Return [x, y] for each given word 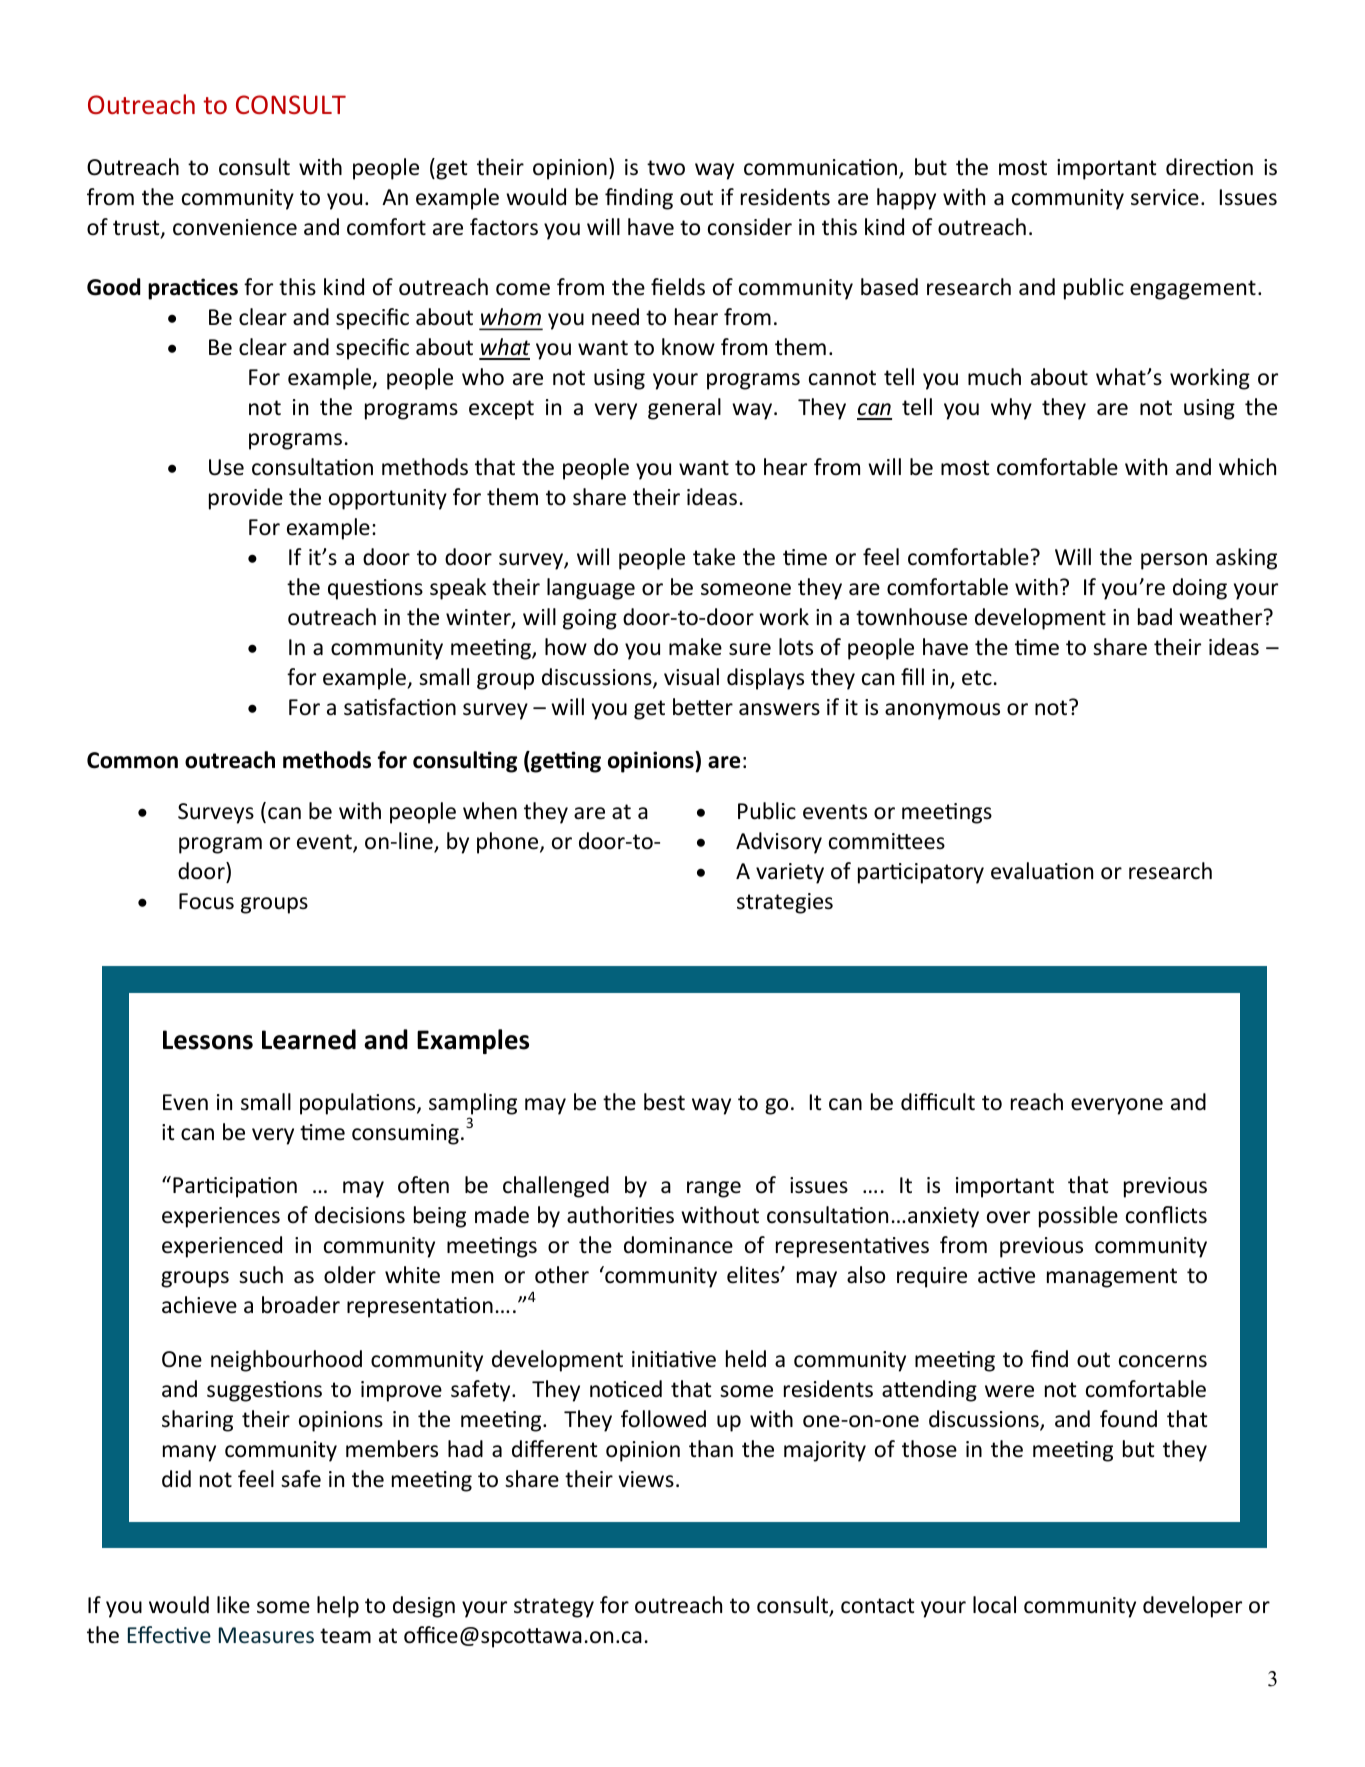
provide [246, 499]
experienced [222, 1247]
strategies [785, 903]
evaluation [1042, 871]
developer [1192, 1607]
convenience [235, 227]
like [233, 1605]
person [1174, 561]
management [1112, 1278]
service [1165, 197]
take [714, 557]
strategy [554, 1608]
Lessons [208, 1040]
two [666, 168]
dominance [678, 1245]
